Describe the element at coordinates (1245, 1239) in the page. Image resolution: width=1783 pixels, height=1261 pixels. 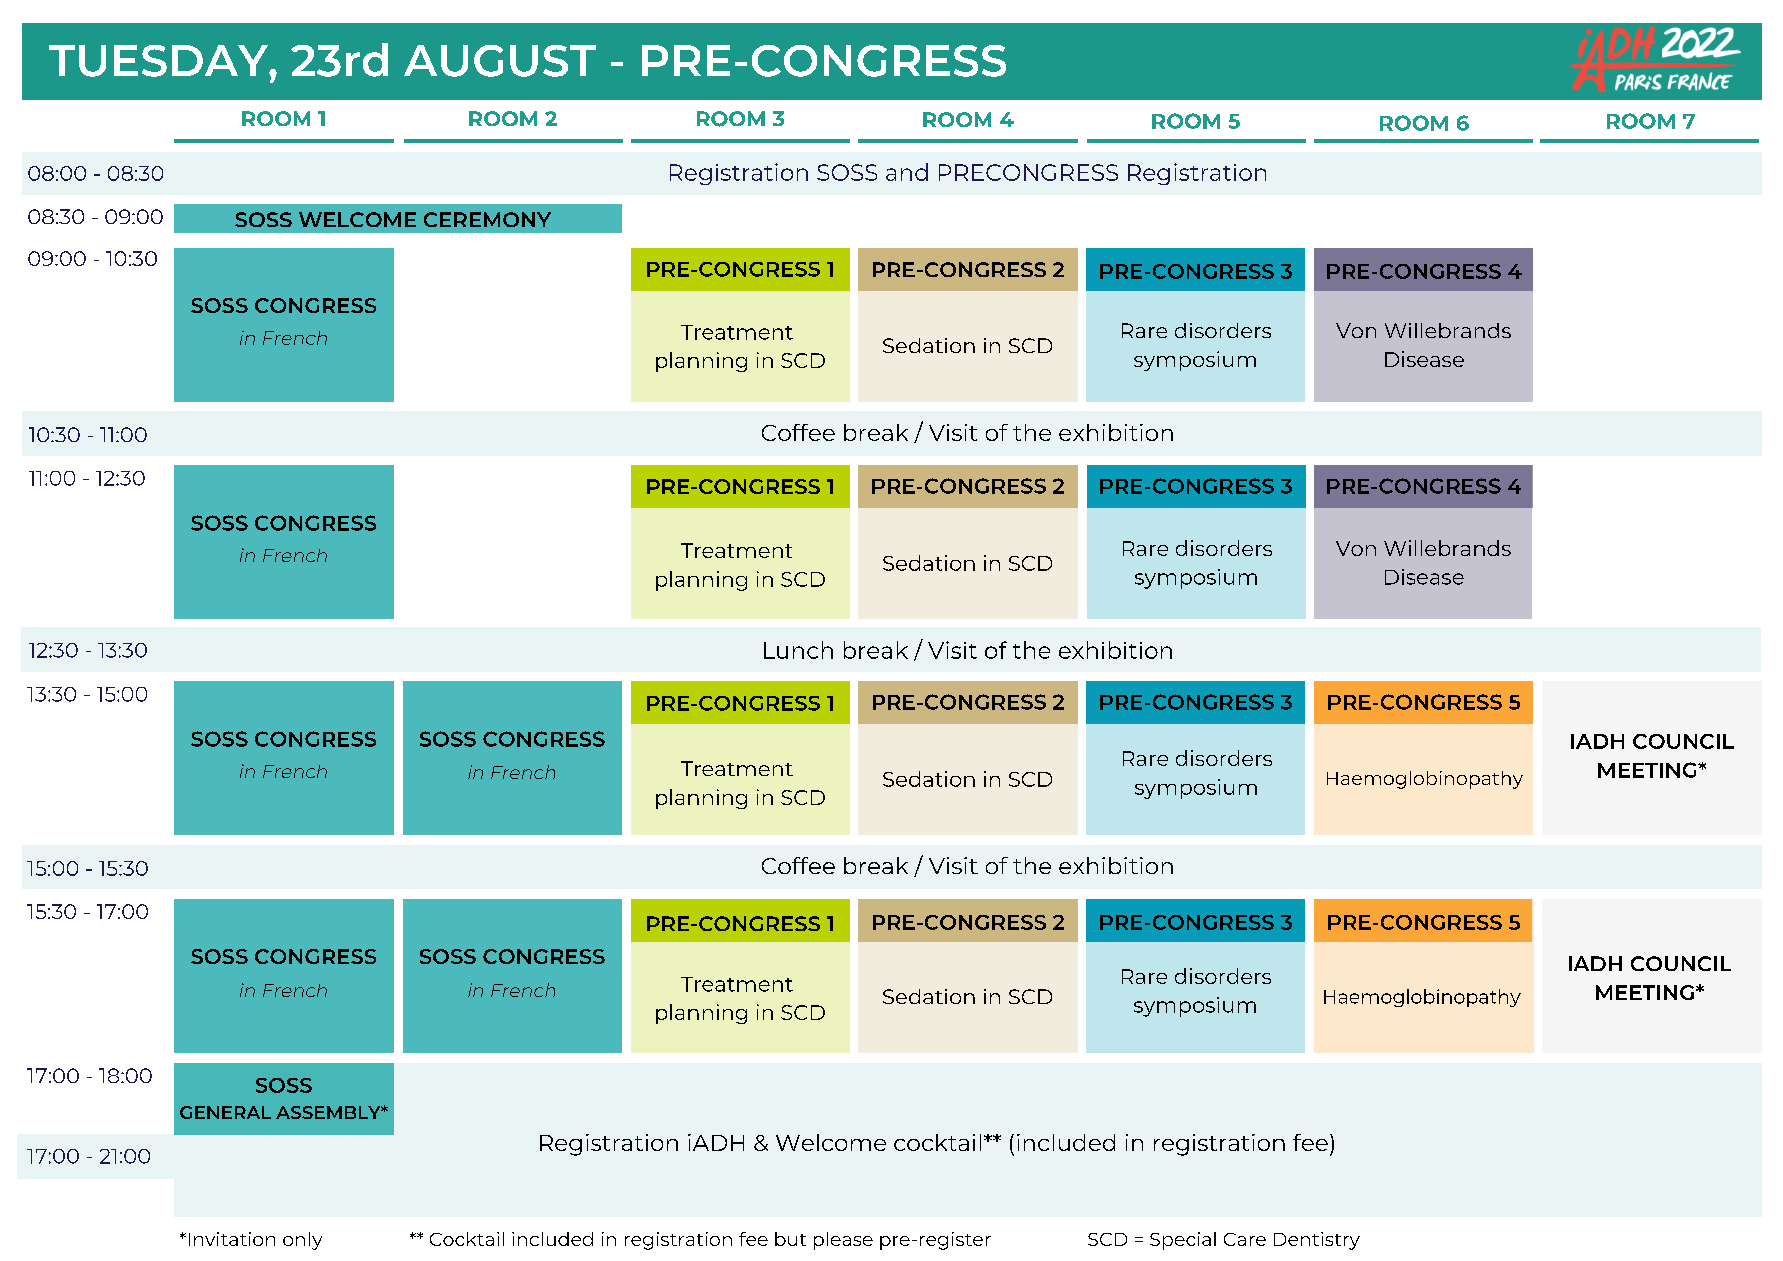
I see `Care` at that location.
